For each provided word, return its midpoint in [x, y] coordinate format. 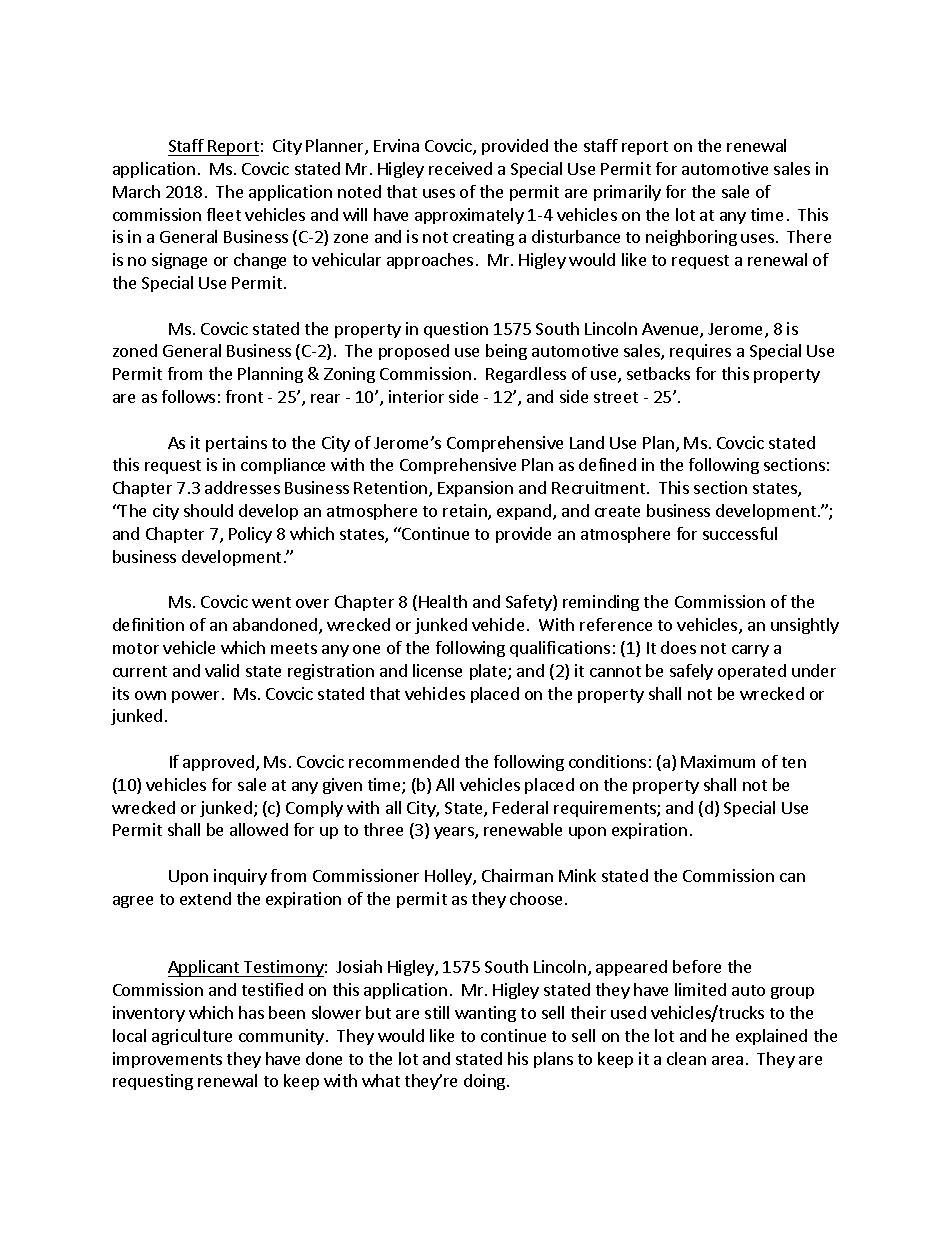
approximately [469, 216]
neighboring [691, 238]
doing [486, 1082]
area [727, 1060]
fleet [224, 214]
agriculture [192, 1037]
